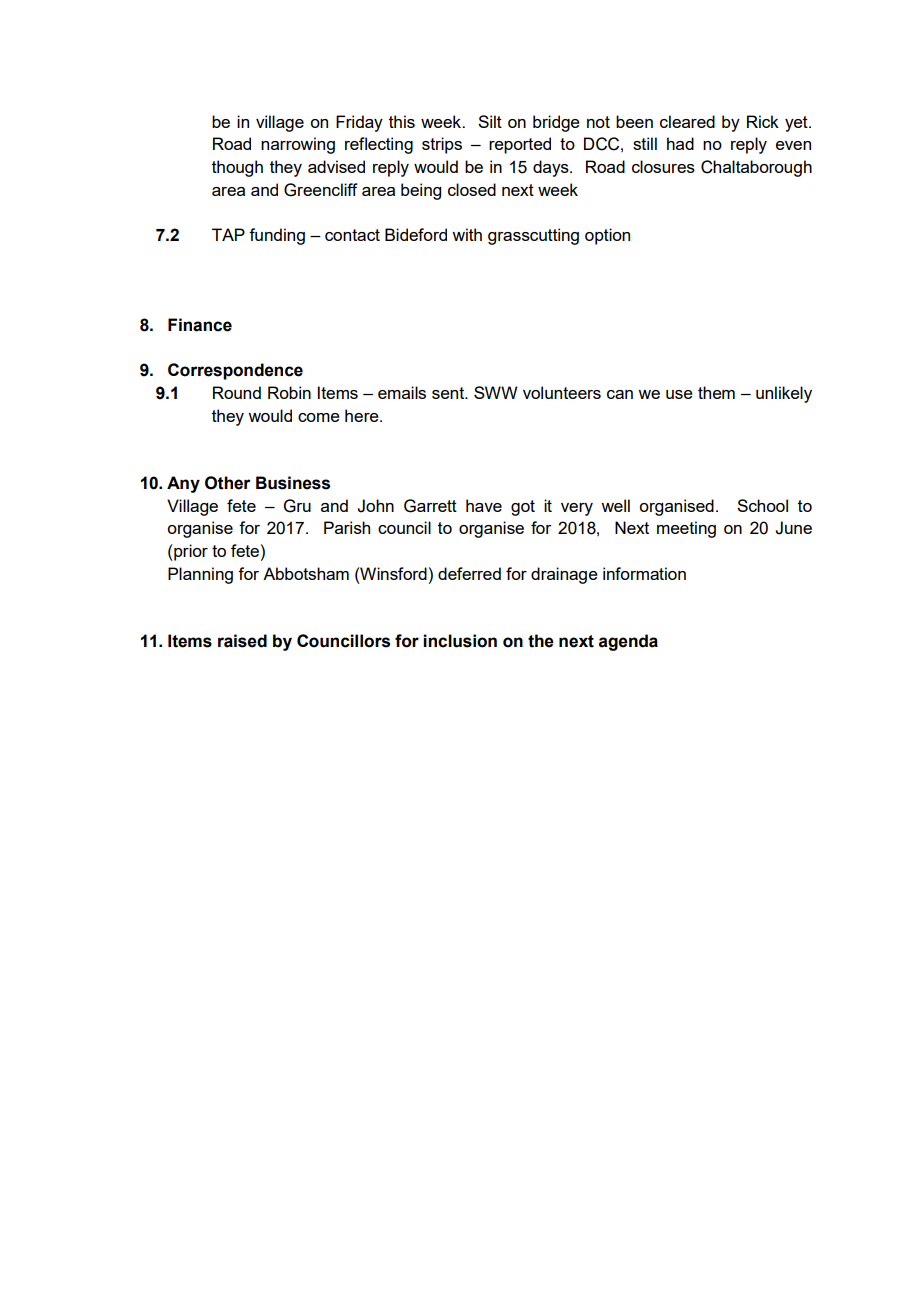 This page has width=924, height=1308. I want to click on raised, so click(242, 641).
